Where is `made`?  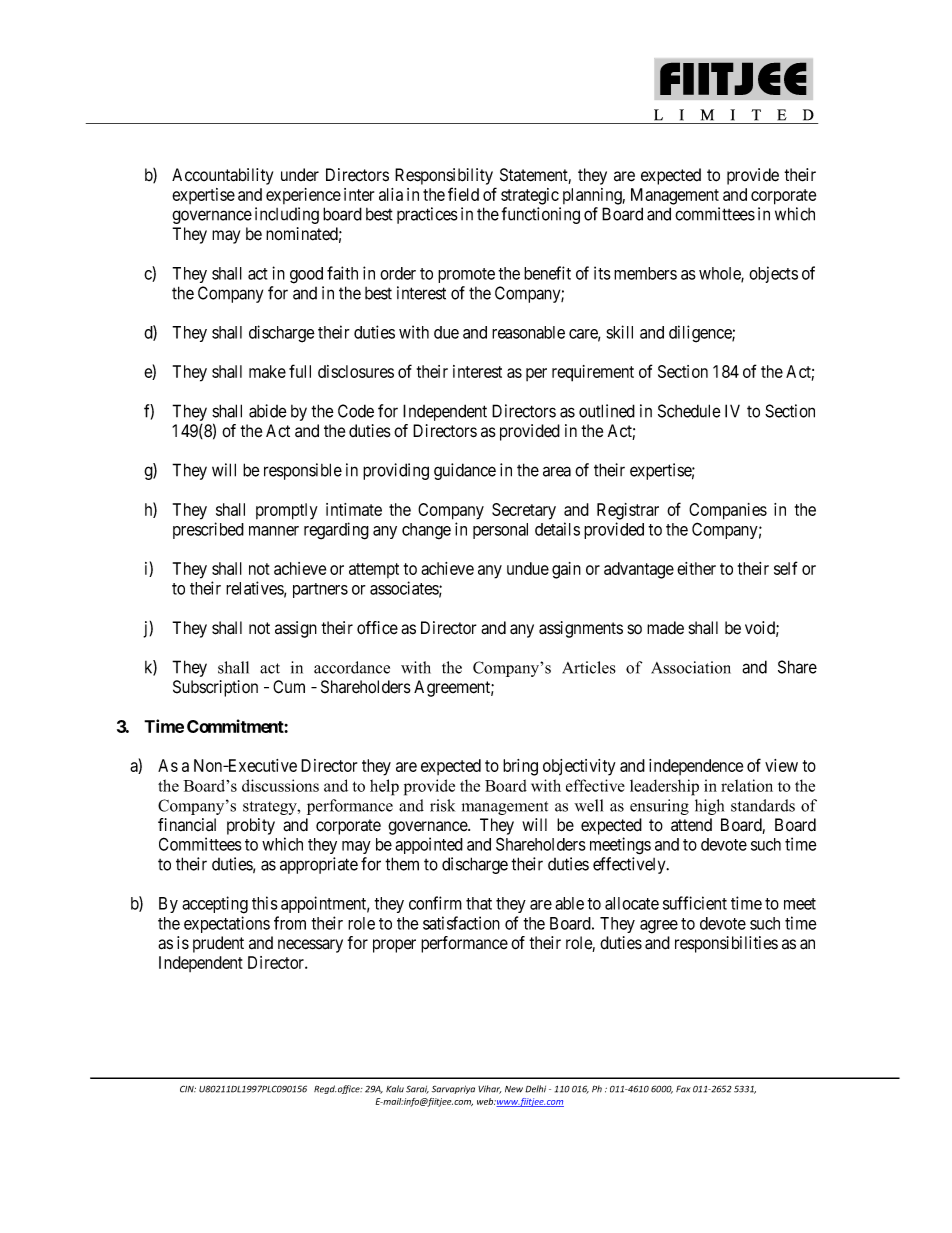
made is located at coordinates (665, 628).
